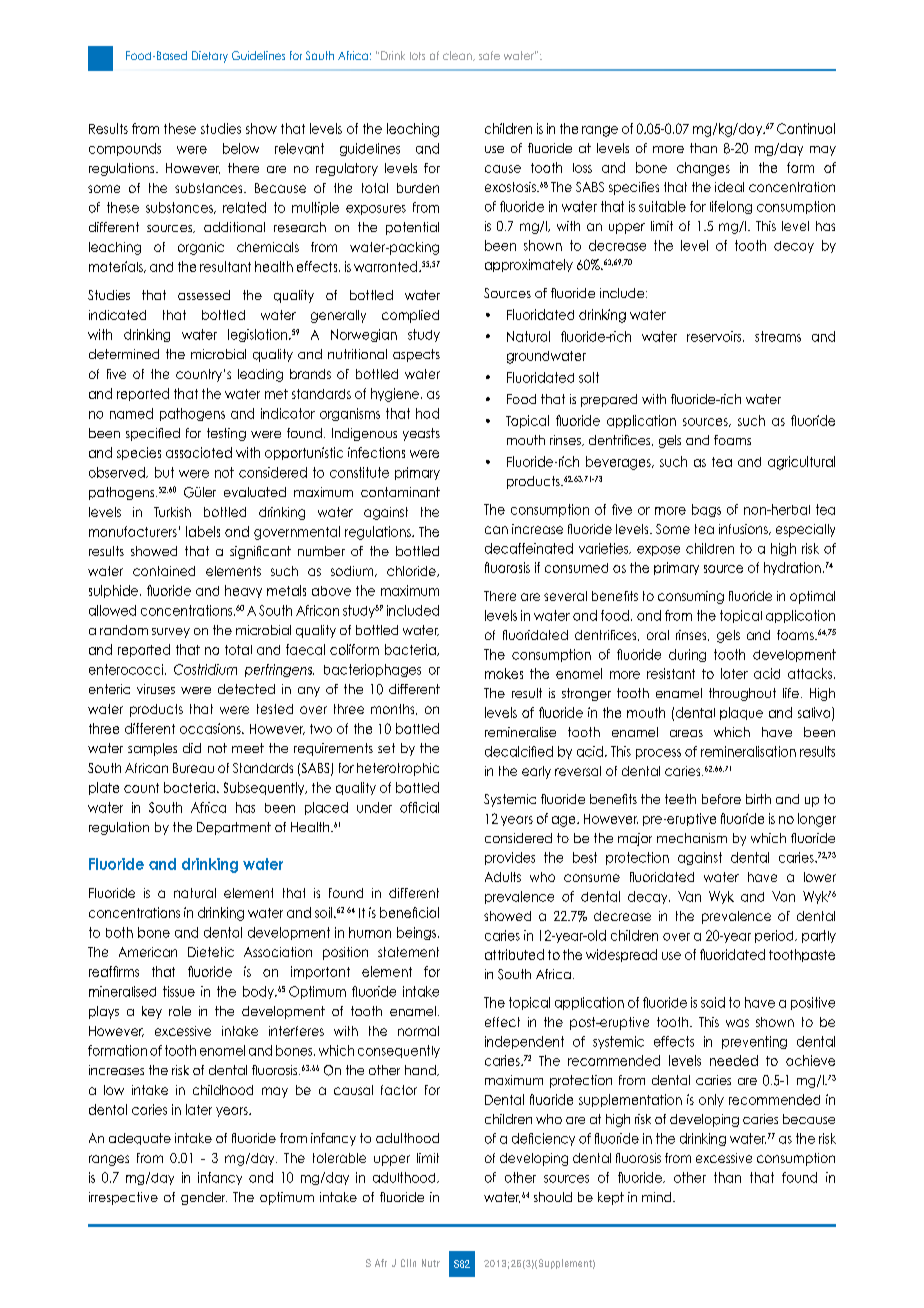 Image resolution: width=924 pixels, height=1308 pixels. Describe the element at coordinates (204, 1198) in the image. I see `gender` at that location.
